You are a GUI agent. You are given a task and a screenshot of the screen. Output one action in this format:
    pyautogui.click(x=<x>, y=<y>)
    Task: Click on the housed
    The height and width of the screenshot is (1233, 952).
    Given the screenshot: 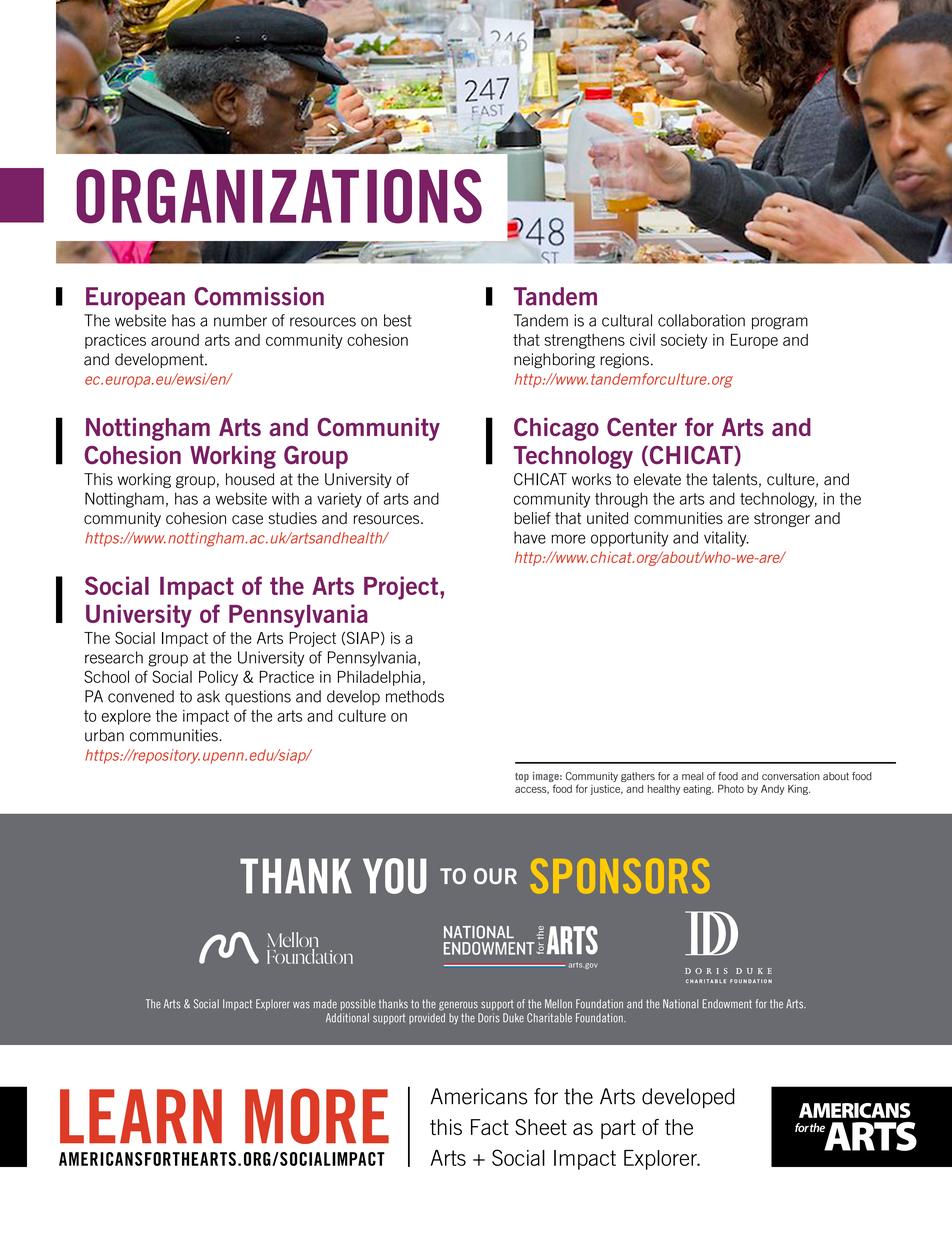 What is the action you would take?
    pyautogui.click(x=250, y=479)
